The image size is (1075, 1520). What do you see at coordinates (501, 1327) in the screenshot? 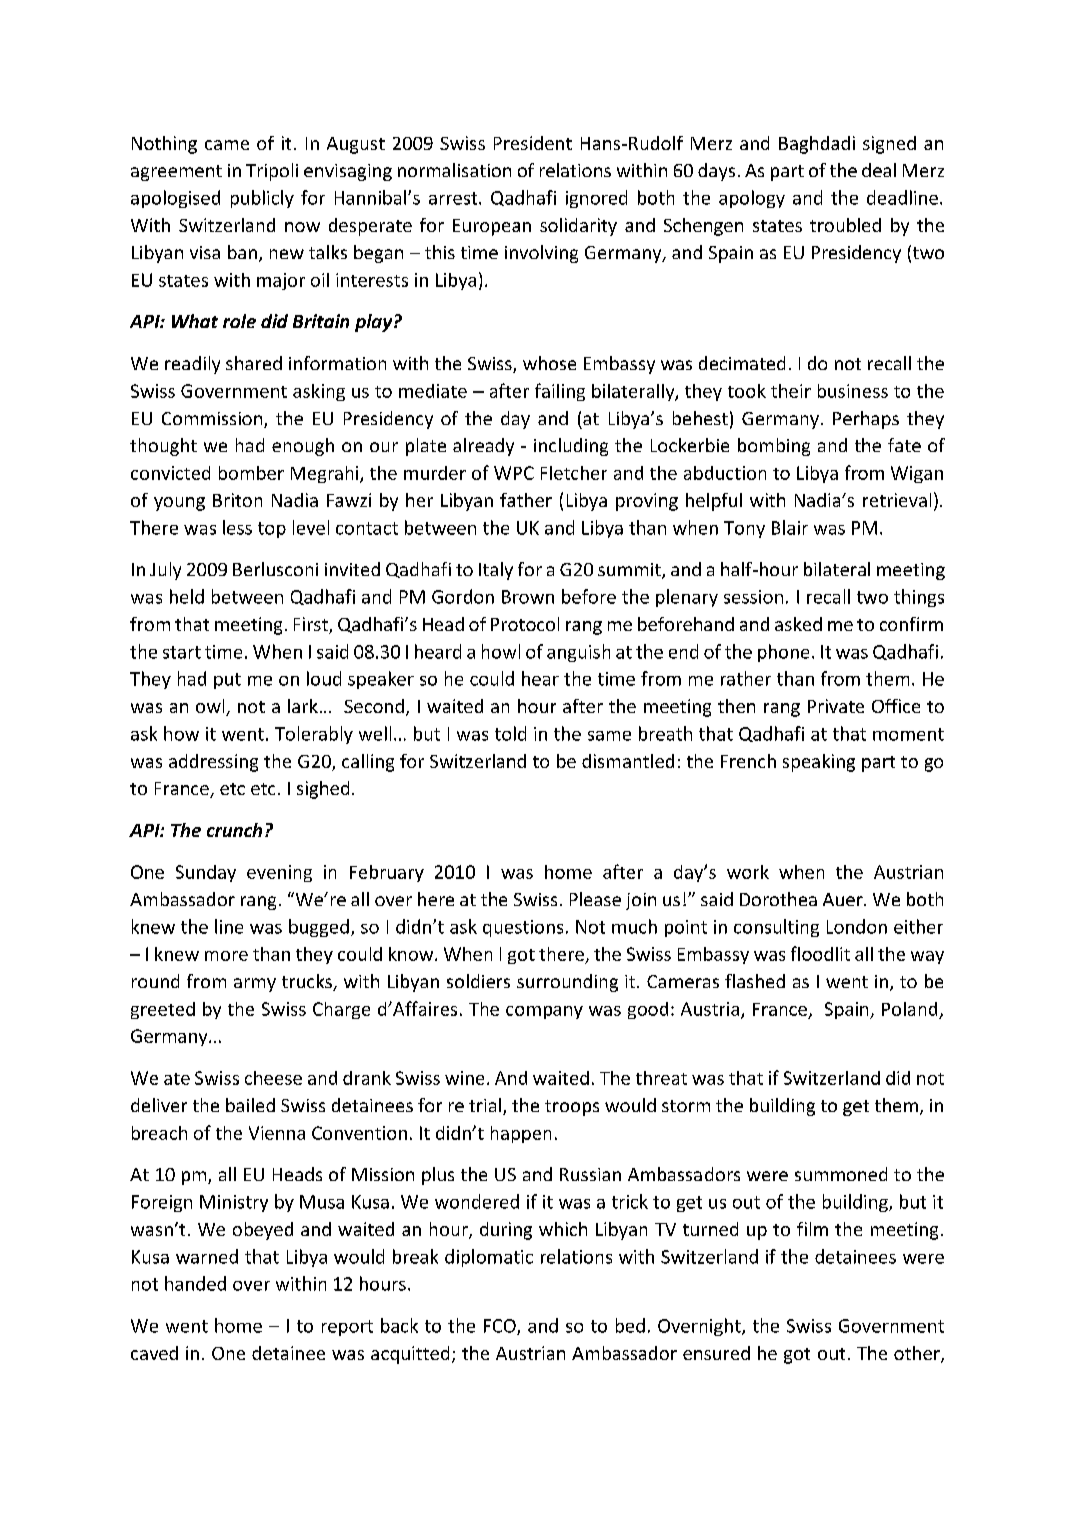
I see `FCO` at bounding box center [501, 1327].
